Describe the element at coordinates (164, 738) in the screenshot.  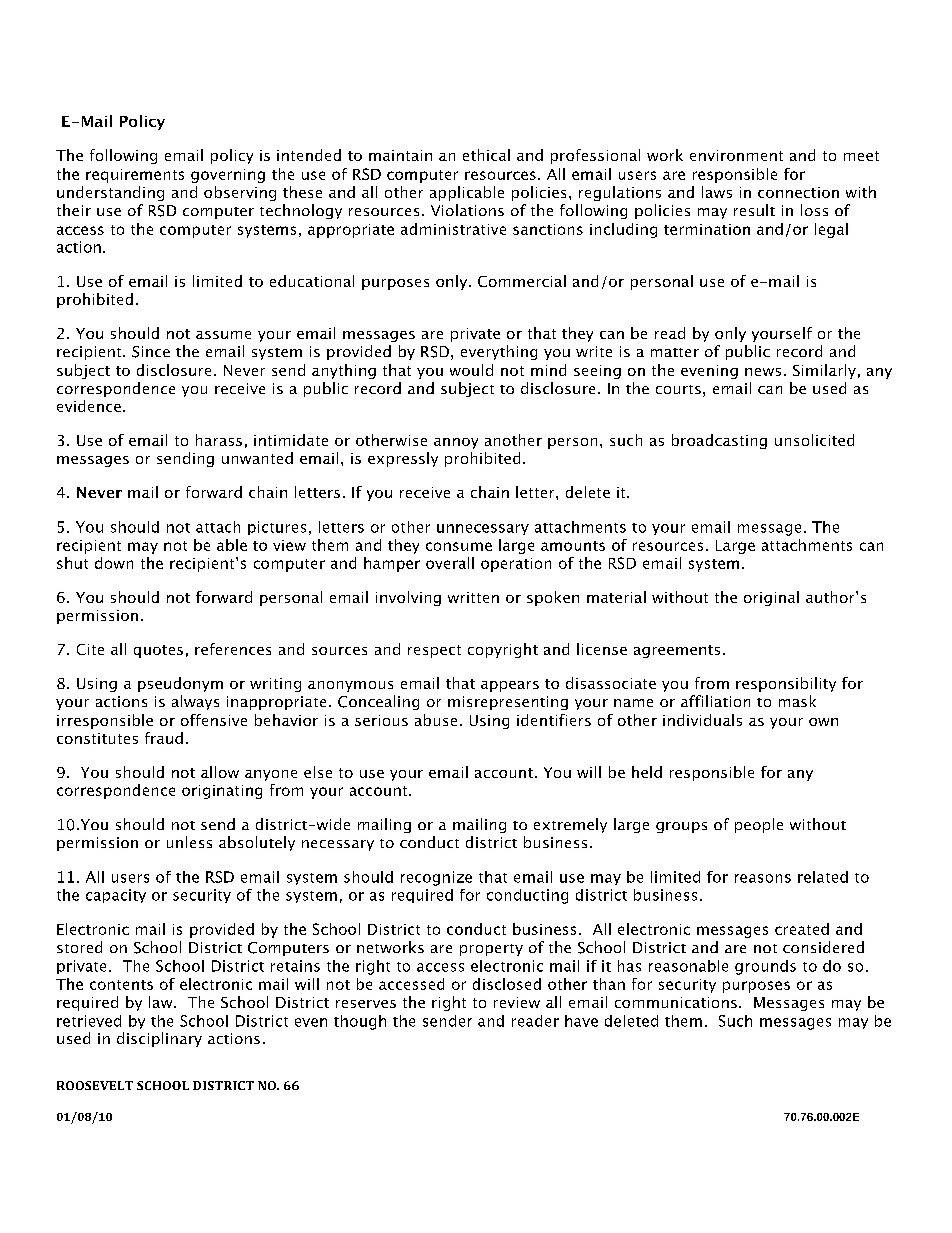
I see `fraud` at that location.
